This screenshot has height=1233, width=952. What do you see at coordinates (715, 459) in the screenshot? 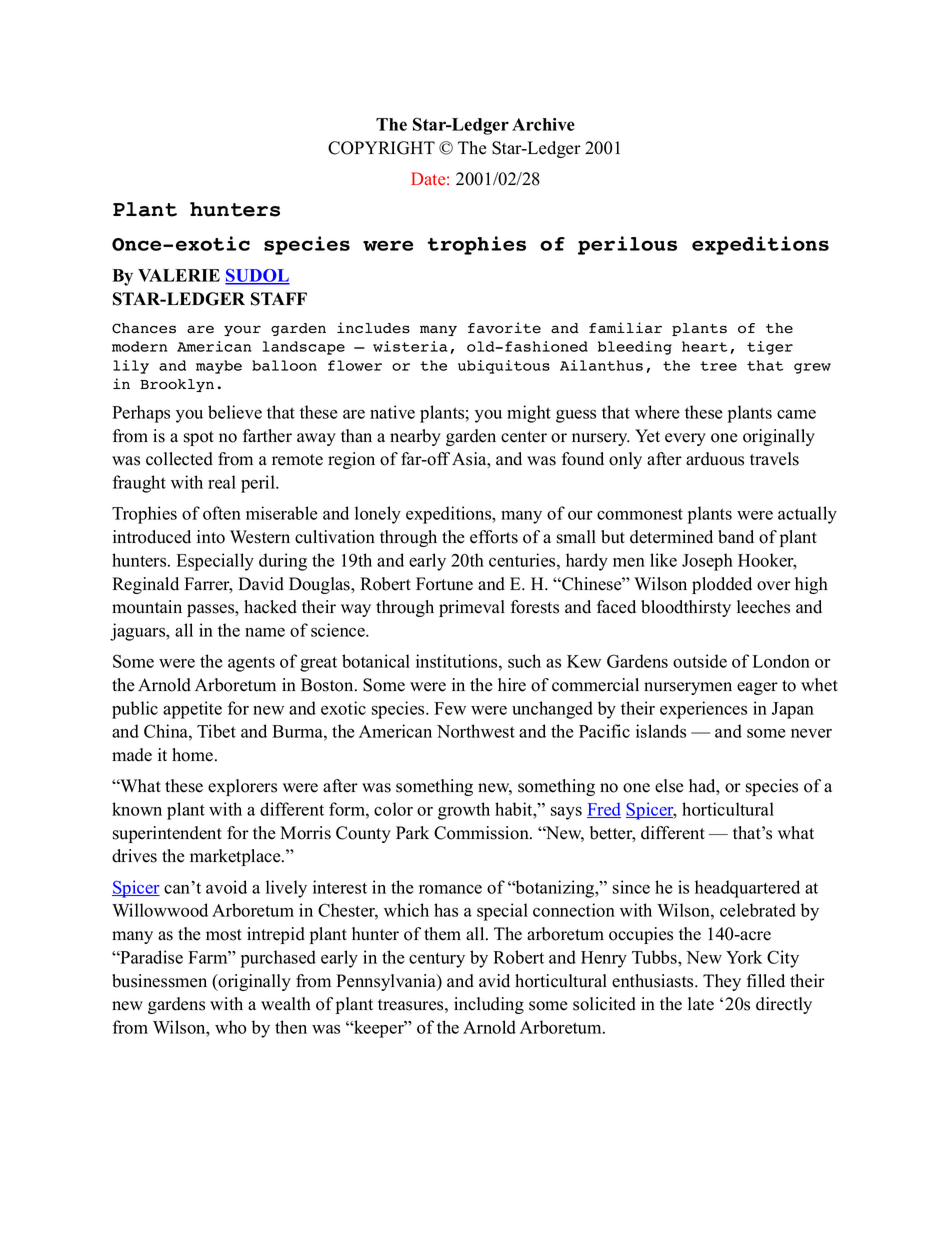
I see `arduous` at bounding box center [715, 459].
